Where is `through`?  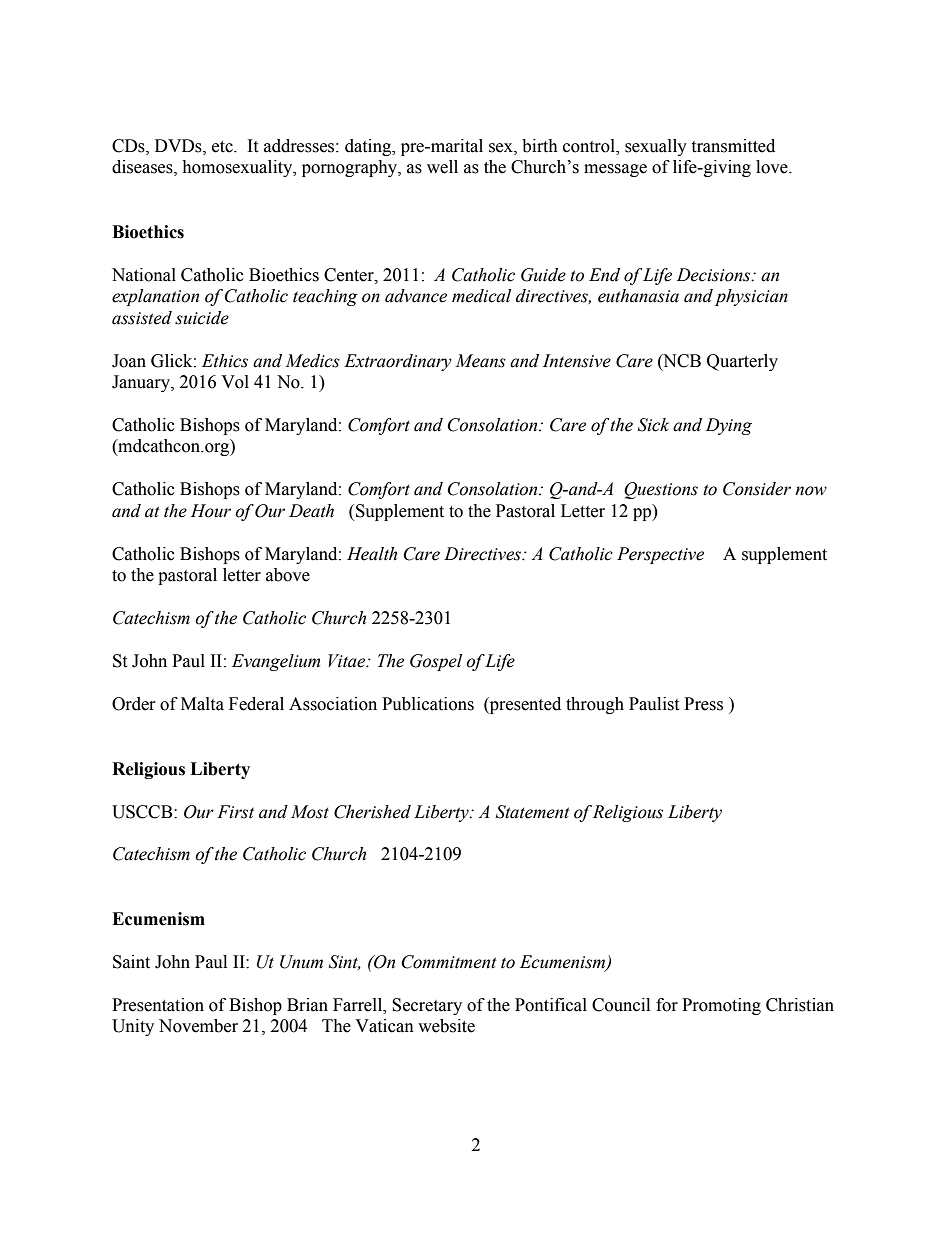
through is located at coordinates (595, 705).
